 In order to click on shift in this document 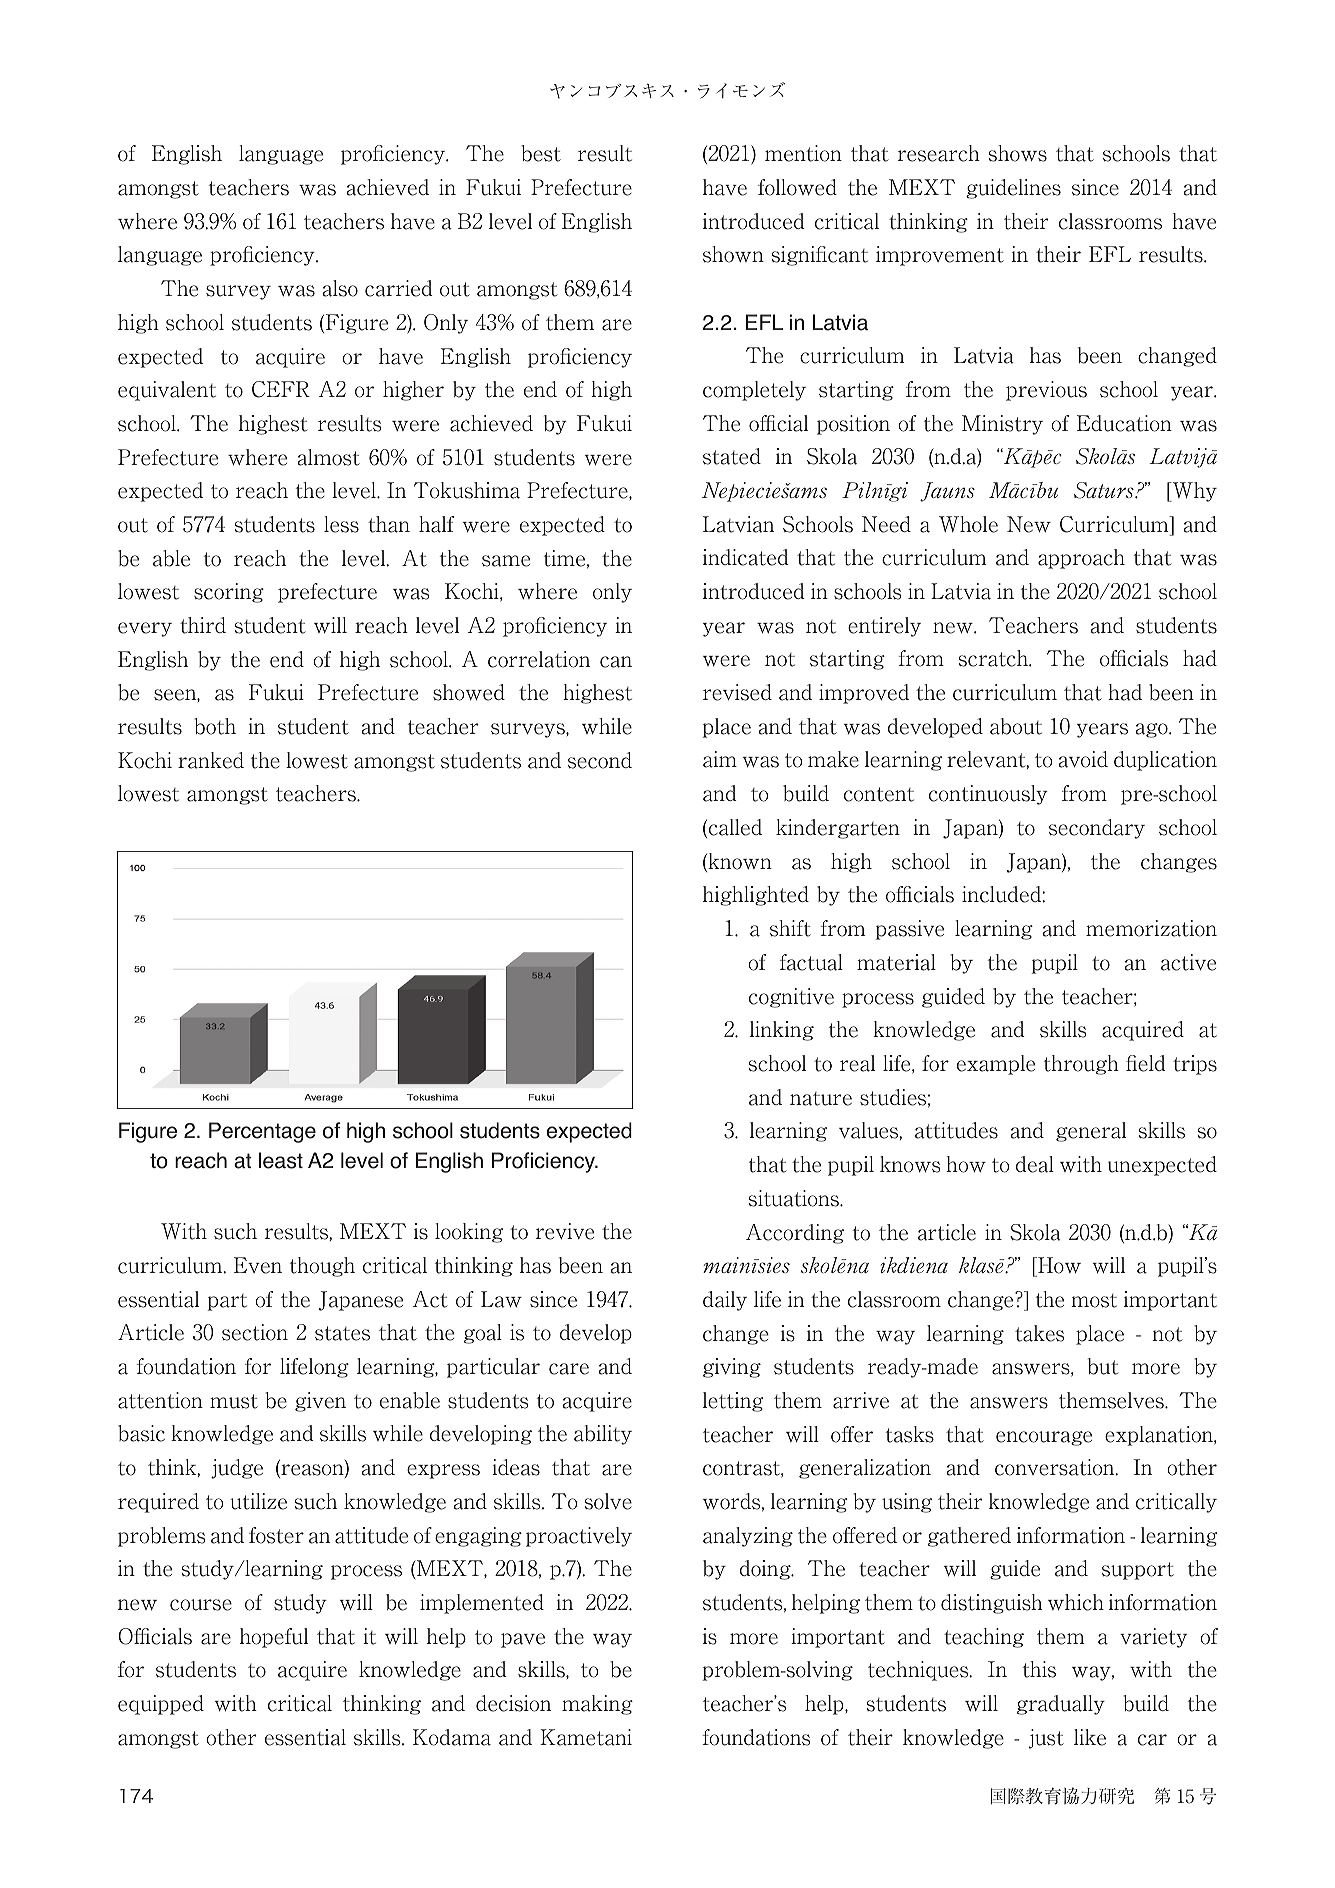, I will do `click(790, 928)`.
